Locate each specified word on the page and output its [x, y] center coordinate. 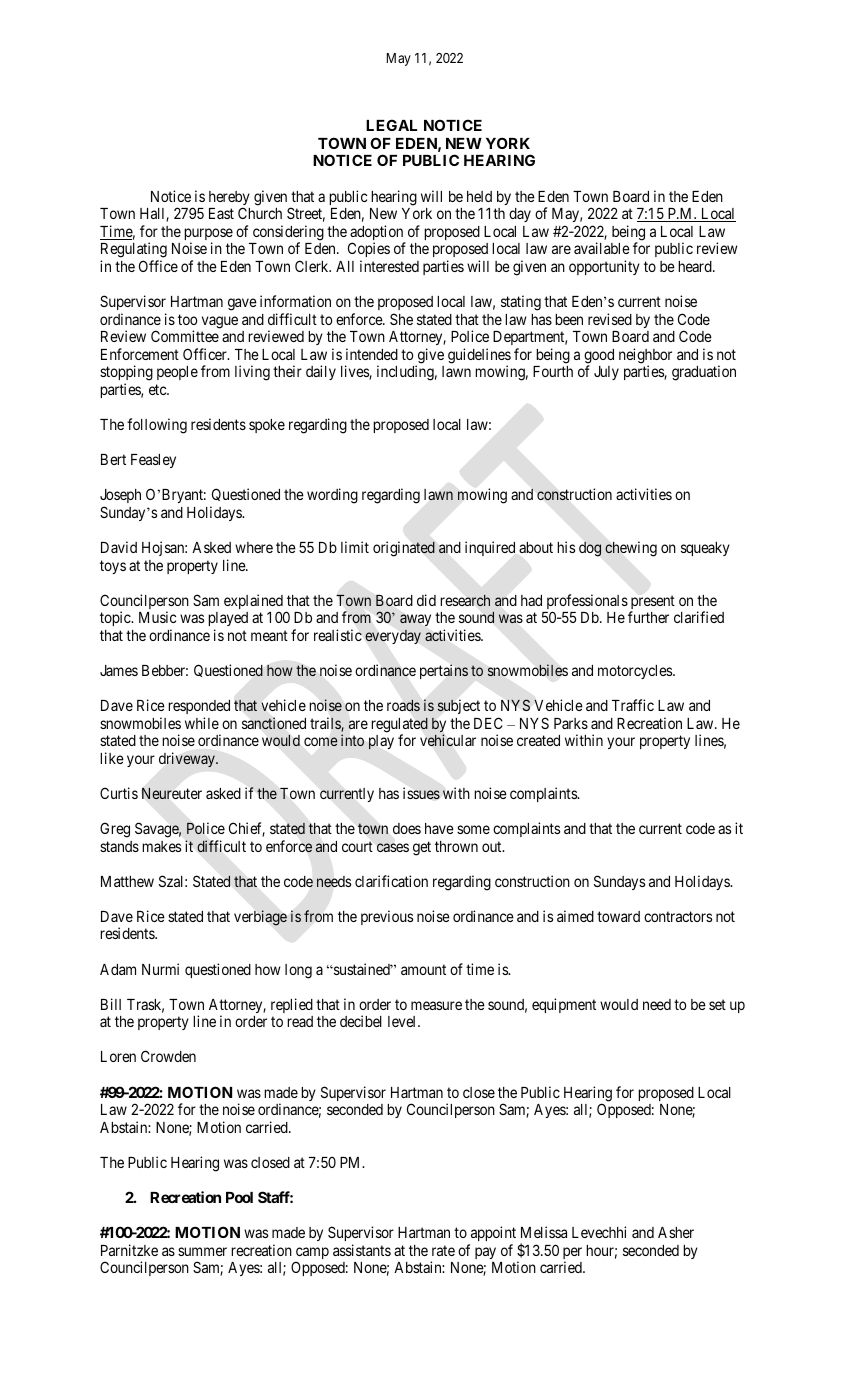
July [606, 373]
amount [423, 969]
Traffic [633, 705]
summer [202, 1251]
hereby [229, 199]
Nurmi [160, 969]
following [157, 426]
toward [618, 916]
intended [372, 354]
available [602, 248]
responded [199, 707]
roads [403, 705]
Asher [676, 1232]
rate [443, 1250]
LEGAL [391, 125]
